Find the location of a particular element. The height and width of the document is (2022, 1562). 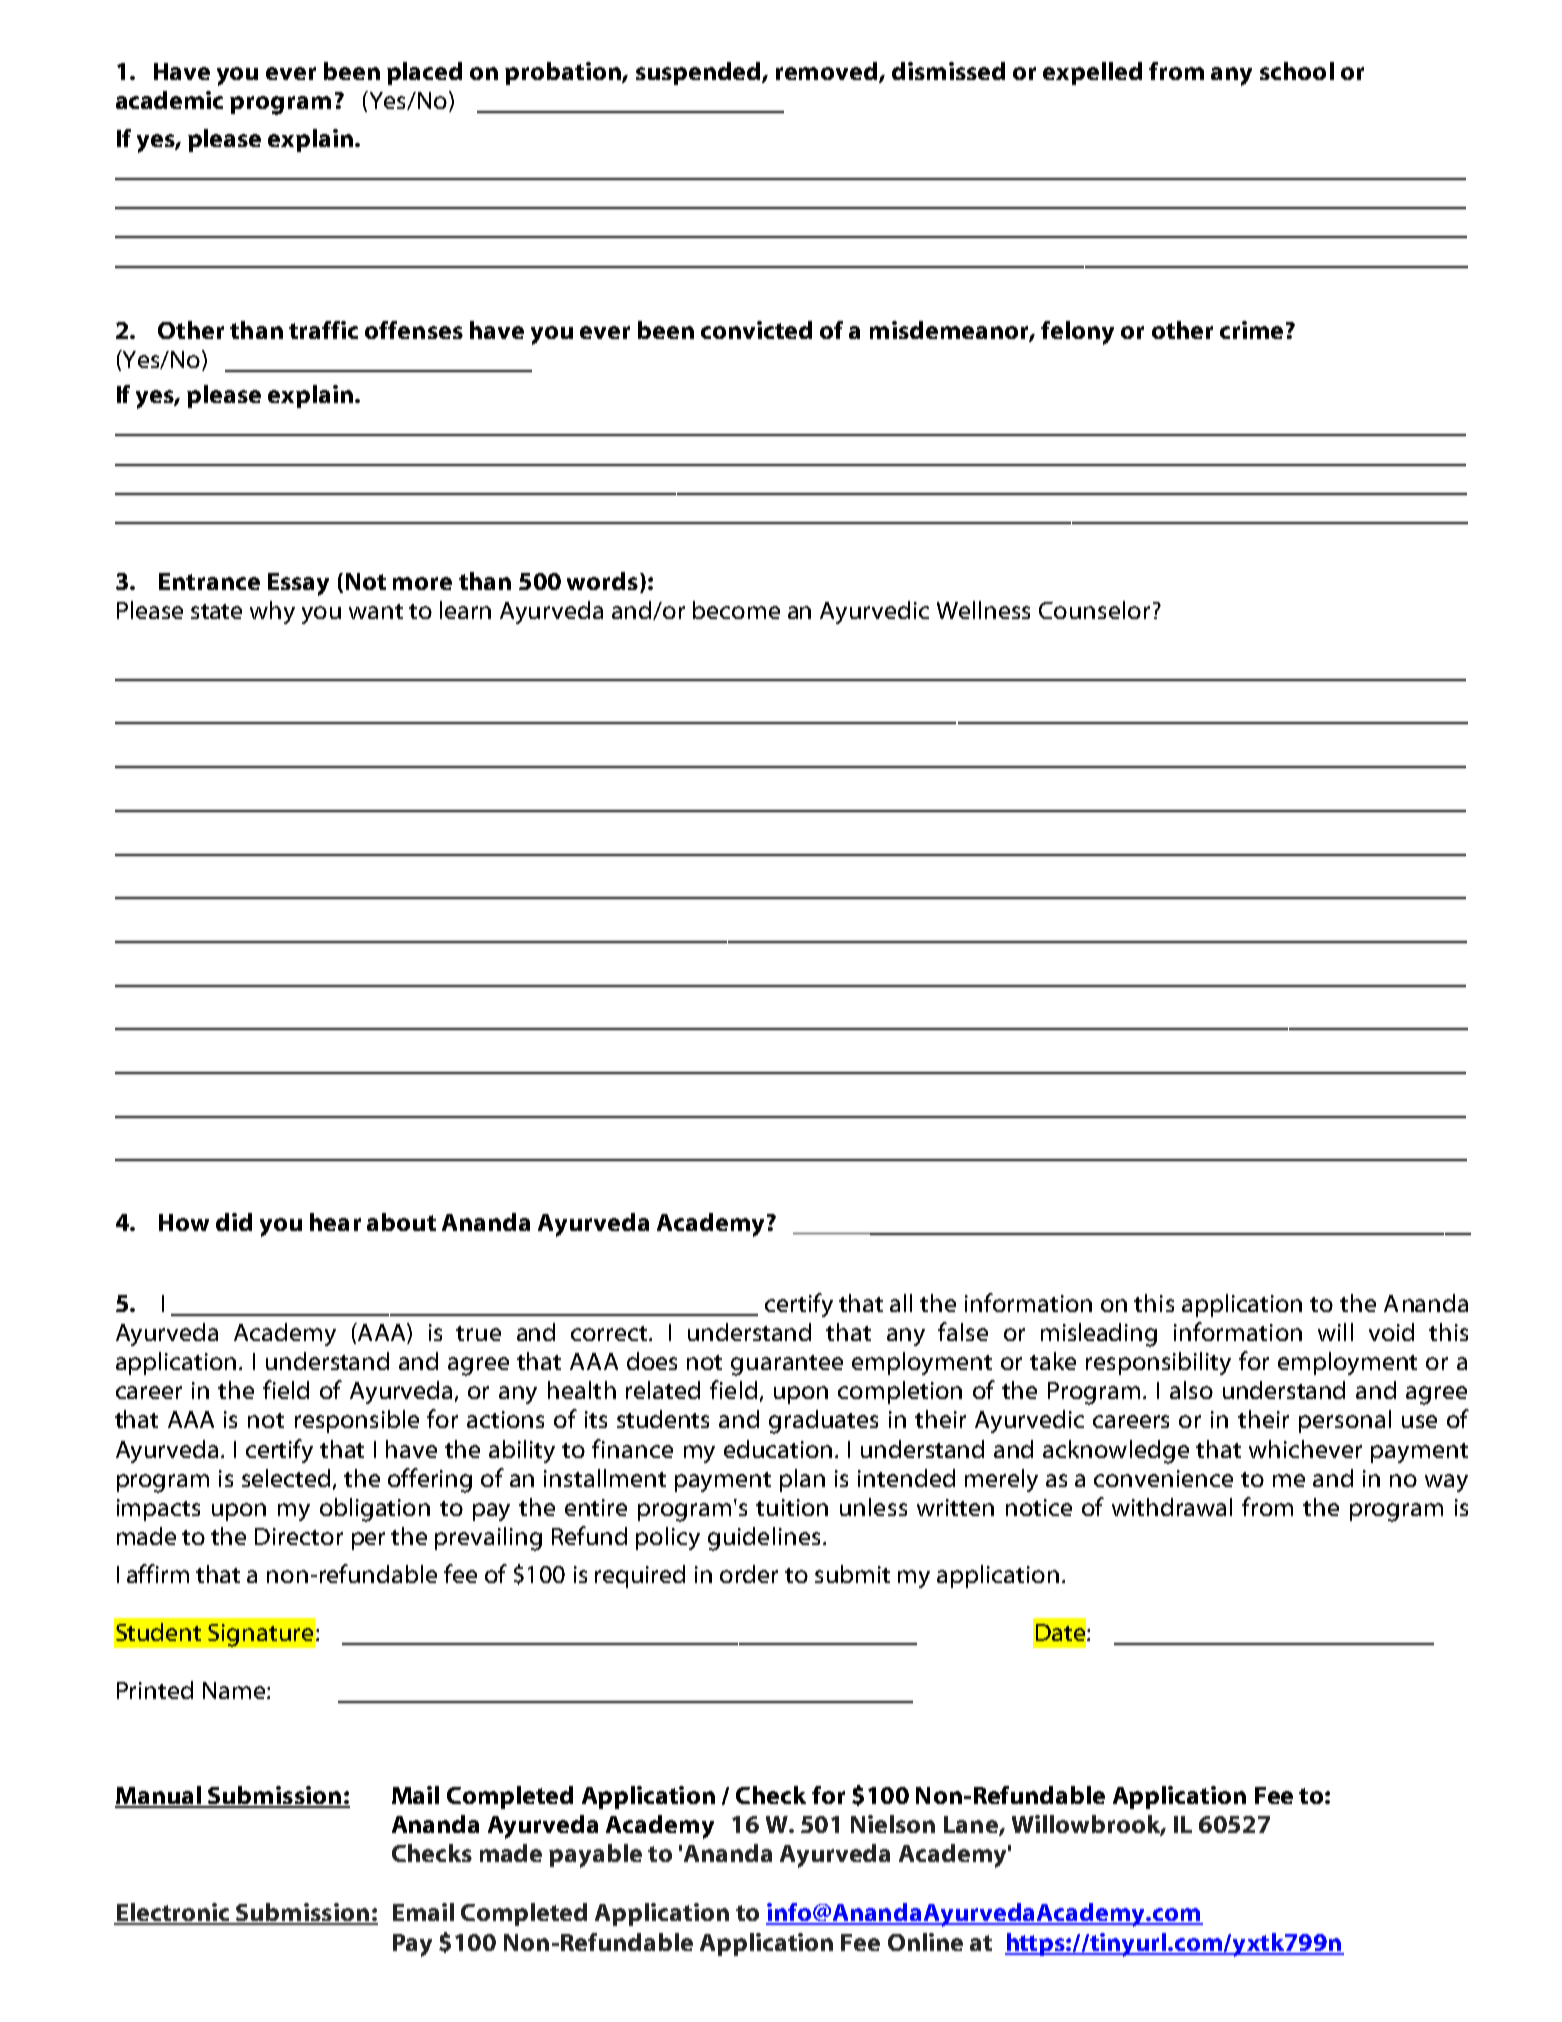

Lane is located at coordinates (972, 1826).
